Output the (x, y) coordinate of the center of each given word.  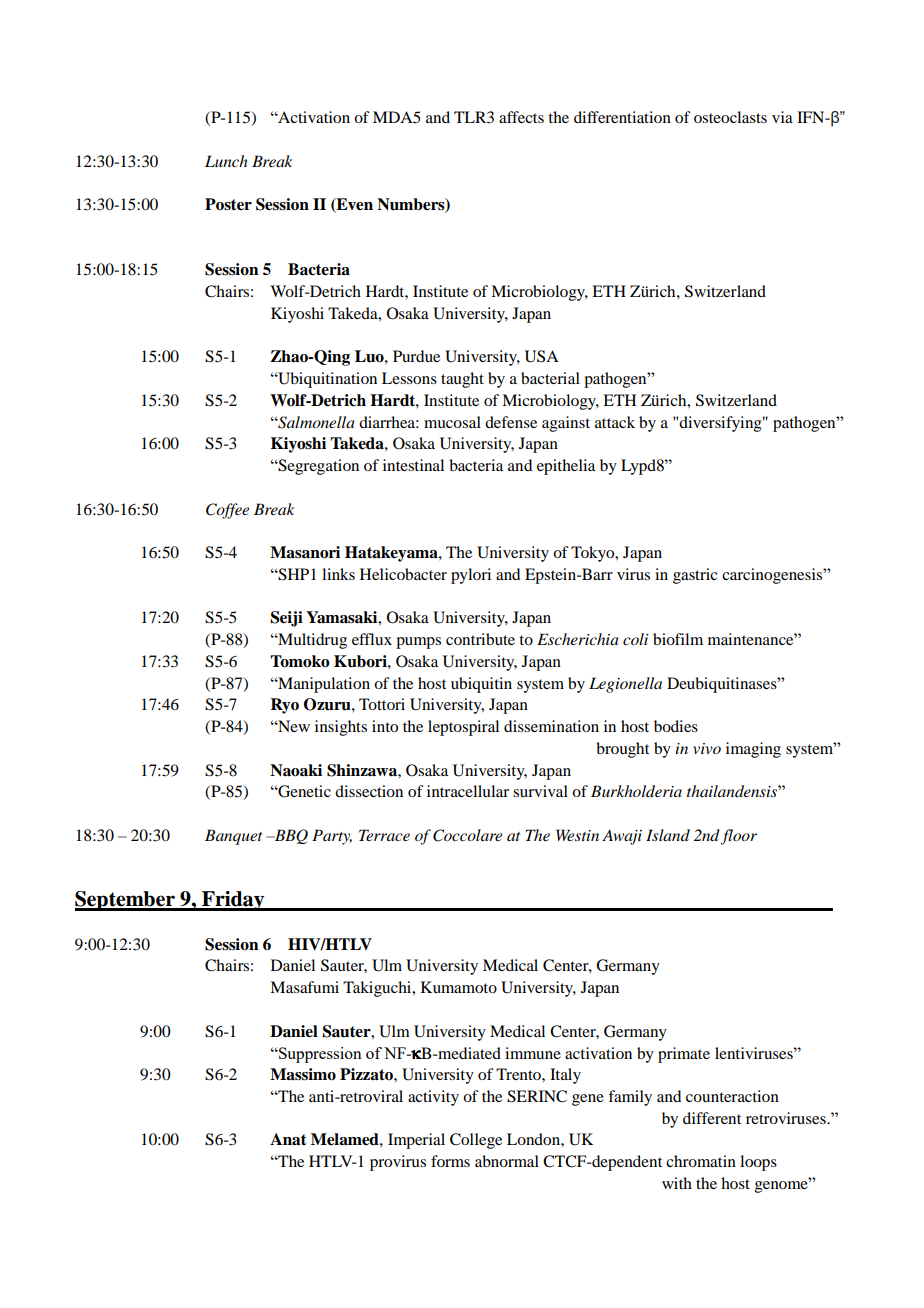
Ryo (284, 706)
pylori (471, 576)
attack (615, 422)
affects (521, 117)
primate (684, 1055)
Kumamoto (459, 987)
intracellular (468, 791)
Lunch (226, 161)
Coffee (227, 511)
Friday (233, 901)
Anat (288, 1139)
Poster (228, 204)
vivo (707, 748)
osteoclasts (730, 117)
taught (462, 380)
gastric (695, 576)
